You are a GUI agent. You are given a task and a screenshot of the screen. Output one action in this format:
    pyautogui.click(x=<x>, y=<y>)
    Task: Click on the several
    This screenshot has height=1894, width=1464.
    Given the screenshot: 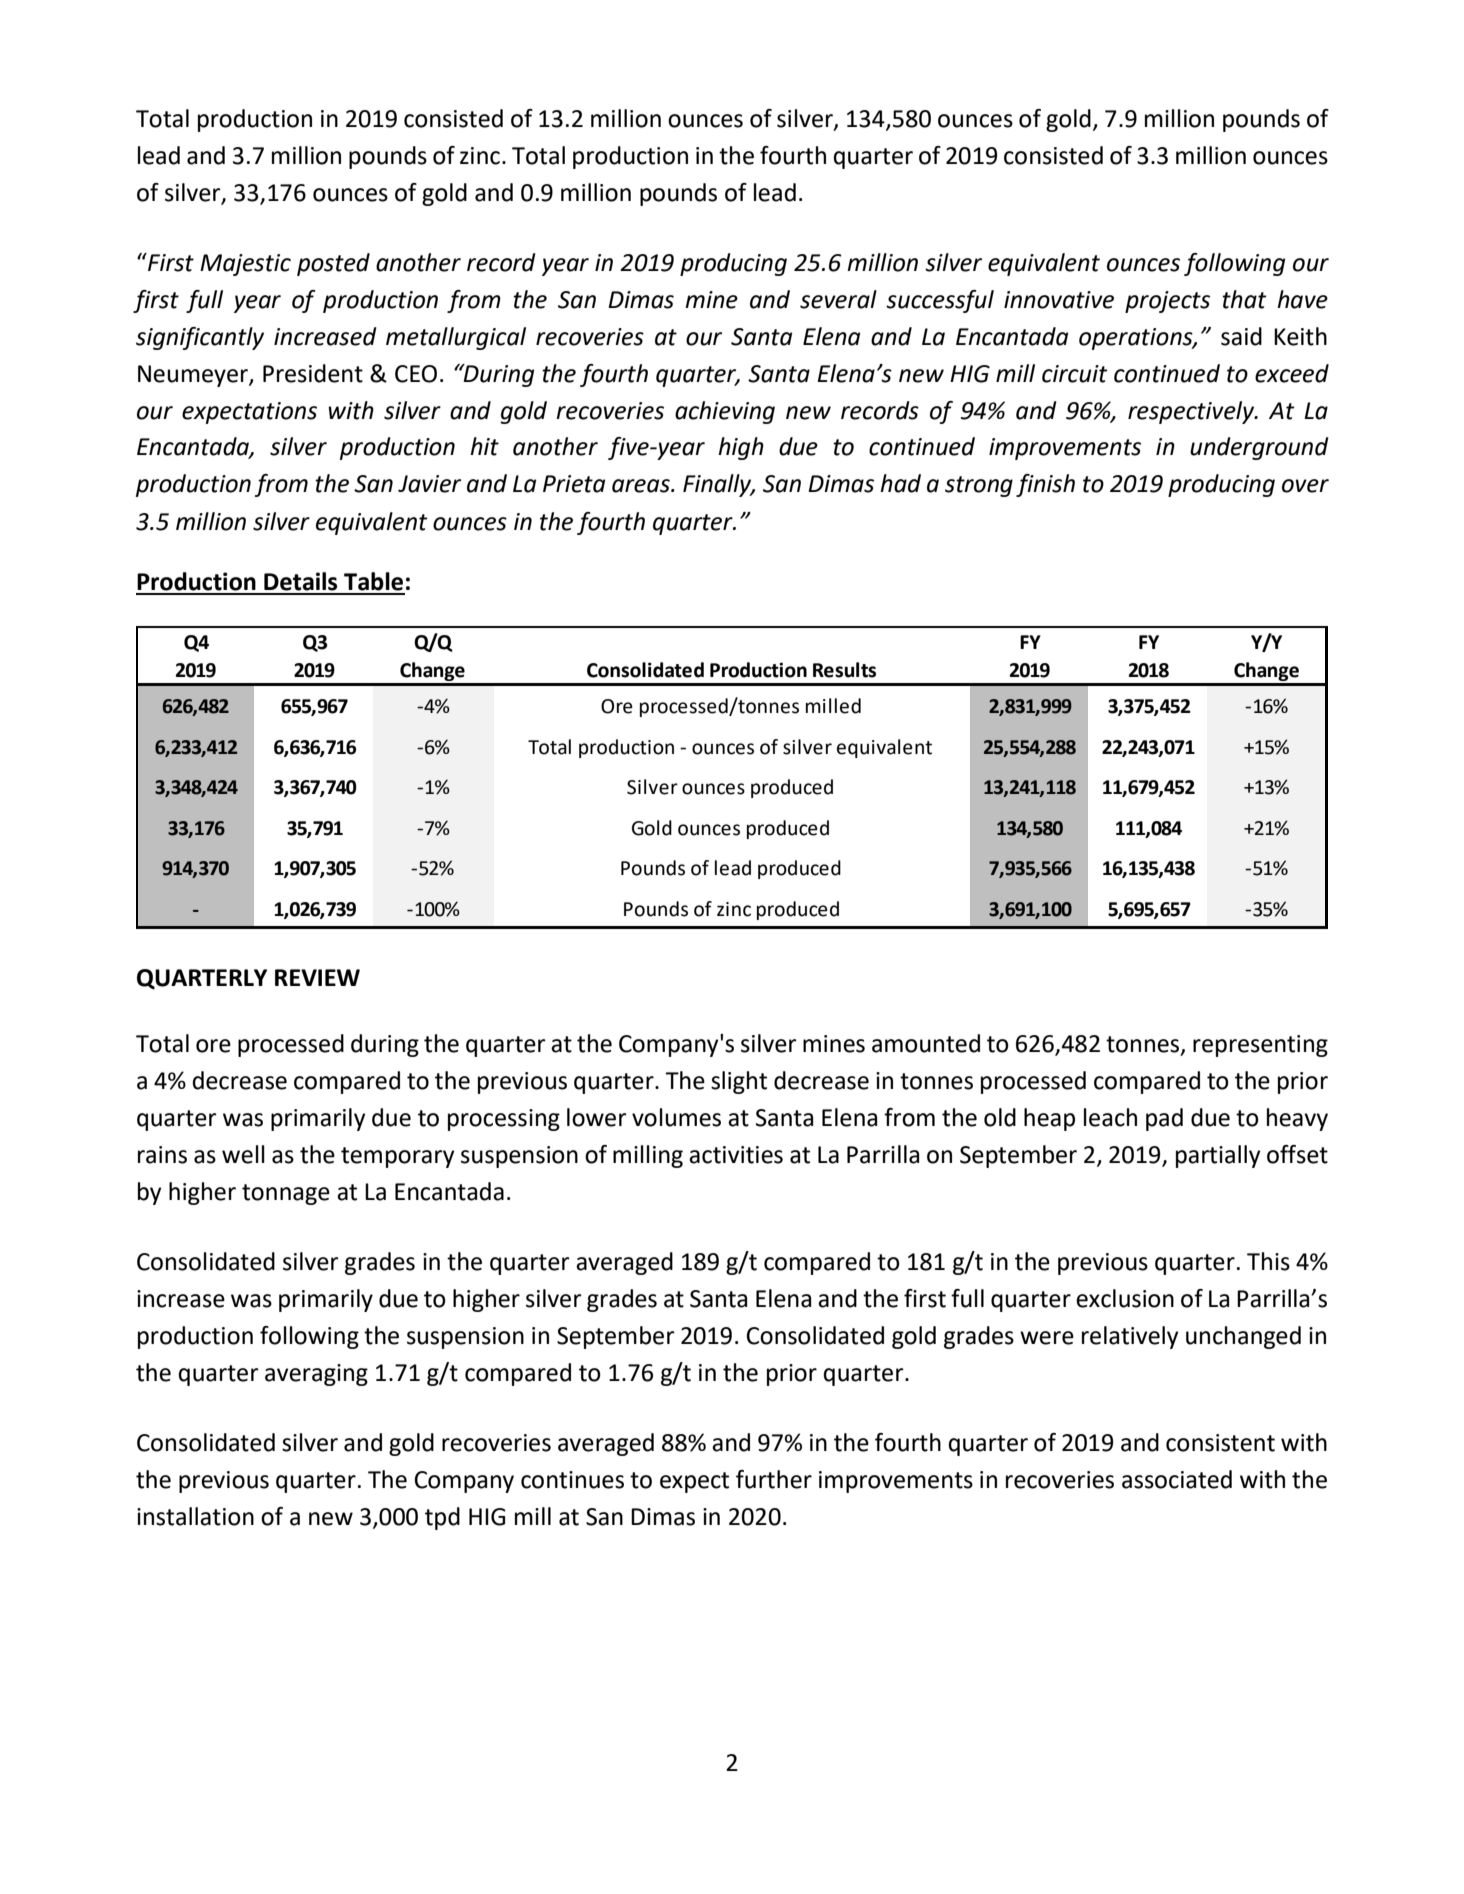 What is the action you would take?
    pyautogui.click(x=838, y=299)
